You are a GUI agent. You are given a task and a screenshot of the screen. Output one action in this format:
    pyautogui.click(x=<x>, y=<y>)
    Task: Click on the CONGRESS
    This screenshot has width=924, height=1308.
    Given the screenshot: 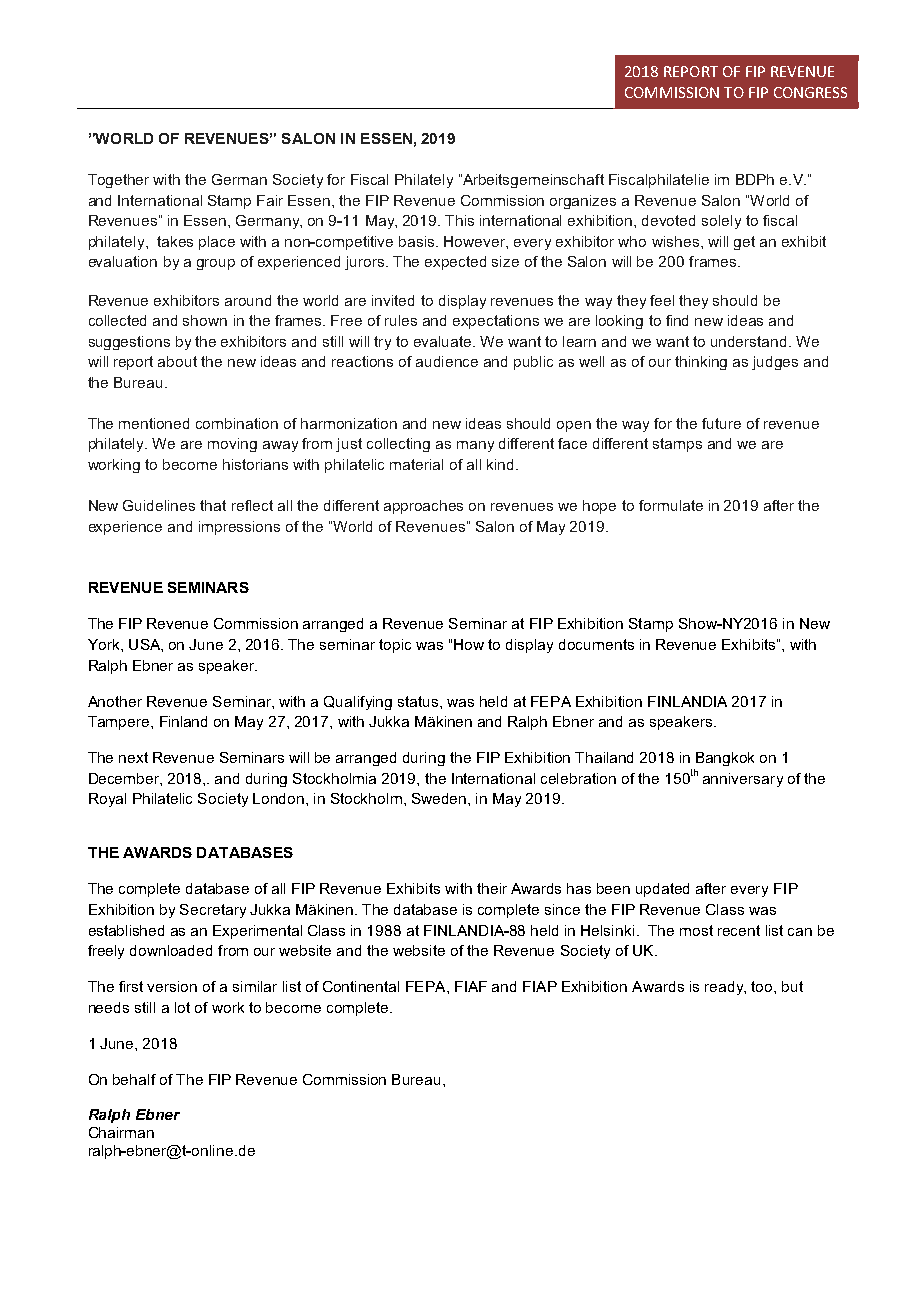 What is the action you would take?
    pyautogui.click(x=810, y=92)
